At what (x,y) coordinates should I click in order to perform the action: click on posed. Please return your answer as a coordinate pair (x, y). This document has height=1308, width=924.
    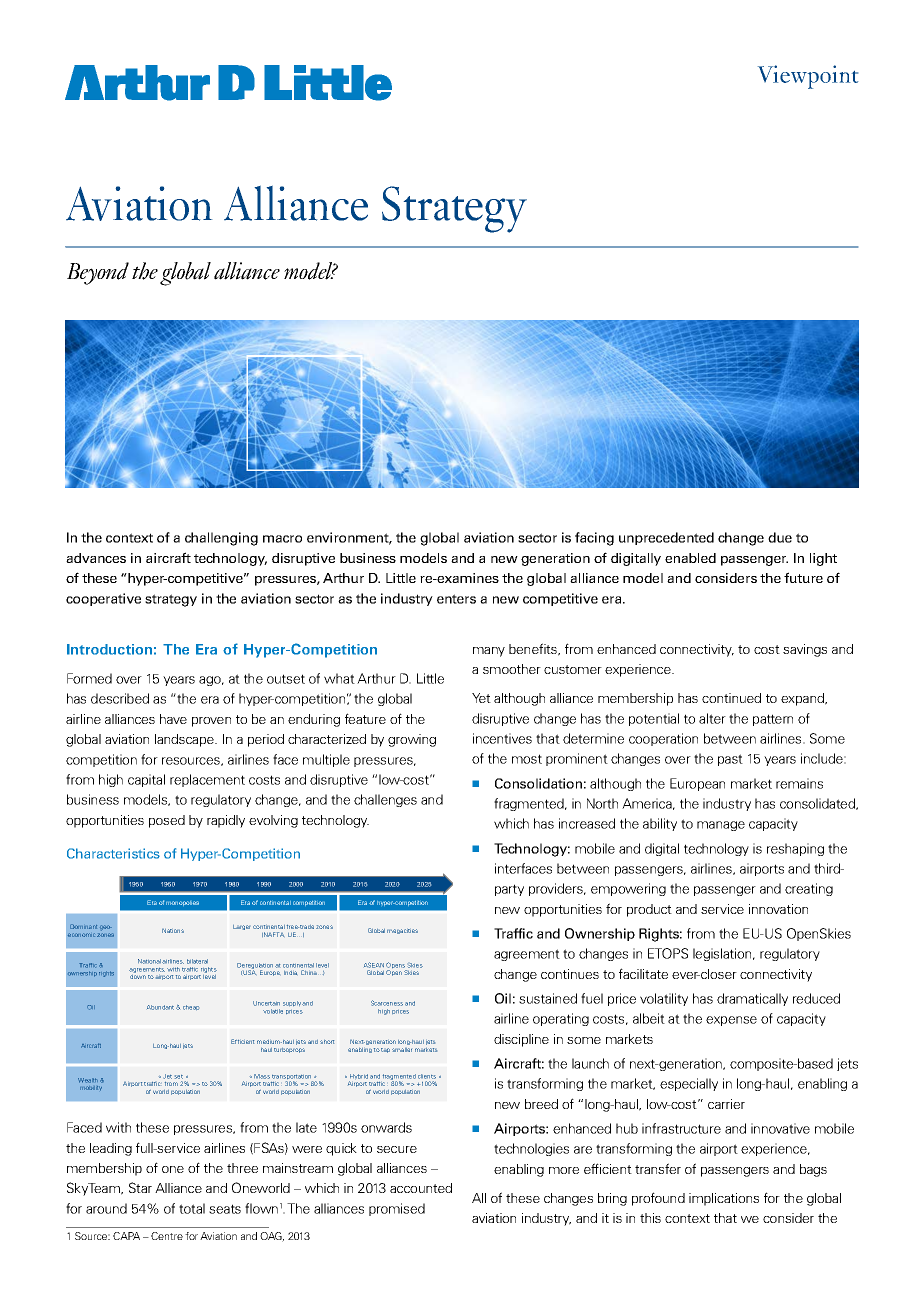
    Looking at the image, I should click on (167, 821).
